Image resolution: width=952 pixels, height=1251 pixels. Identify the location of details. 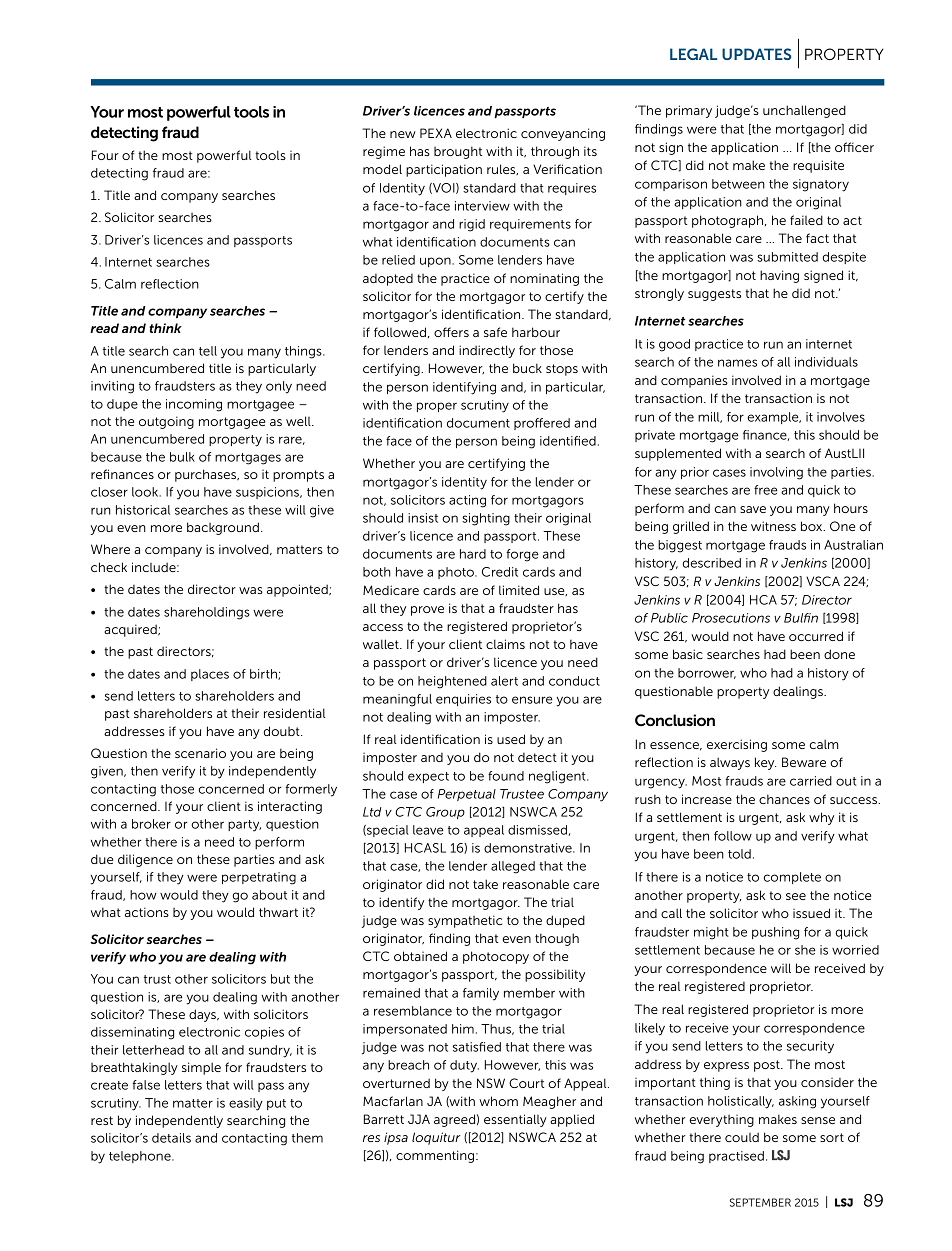
(171, 1138).
